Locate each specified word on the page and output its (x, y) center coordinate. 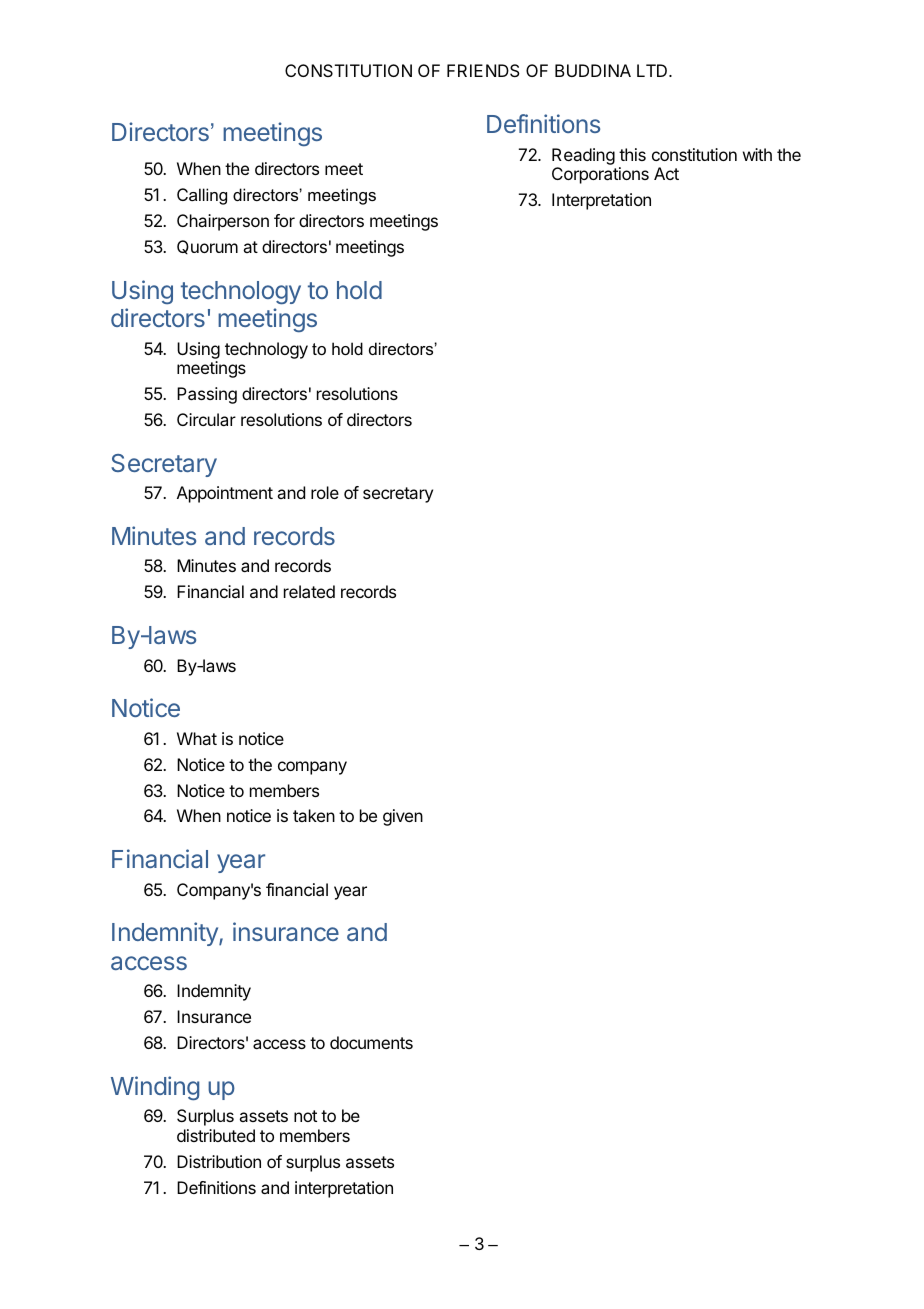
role (325, 492)
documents (371, 1042)
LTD (653, 70)
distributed (216, 1135)
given (403, 817)
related (309, 591)
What (197, 738)
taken (314, 815)
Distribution (219, 1161)
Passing (207, 395)
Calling (202, 196)
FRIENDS (483, 70)
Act (666, 173)
